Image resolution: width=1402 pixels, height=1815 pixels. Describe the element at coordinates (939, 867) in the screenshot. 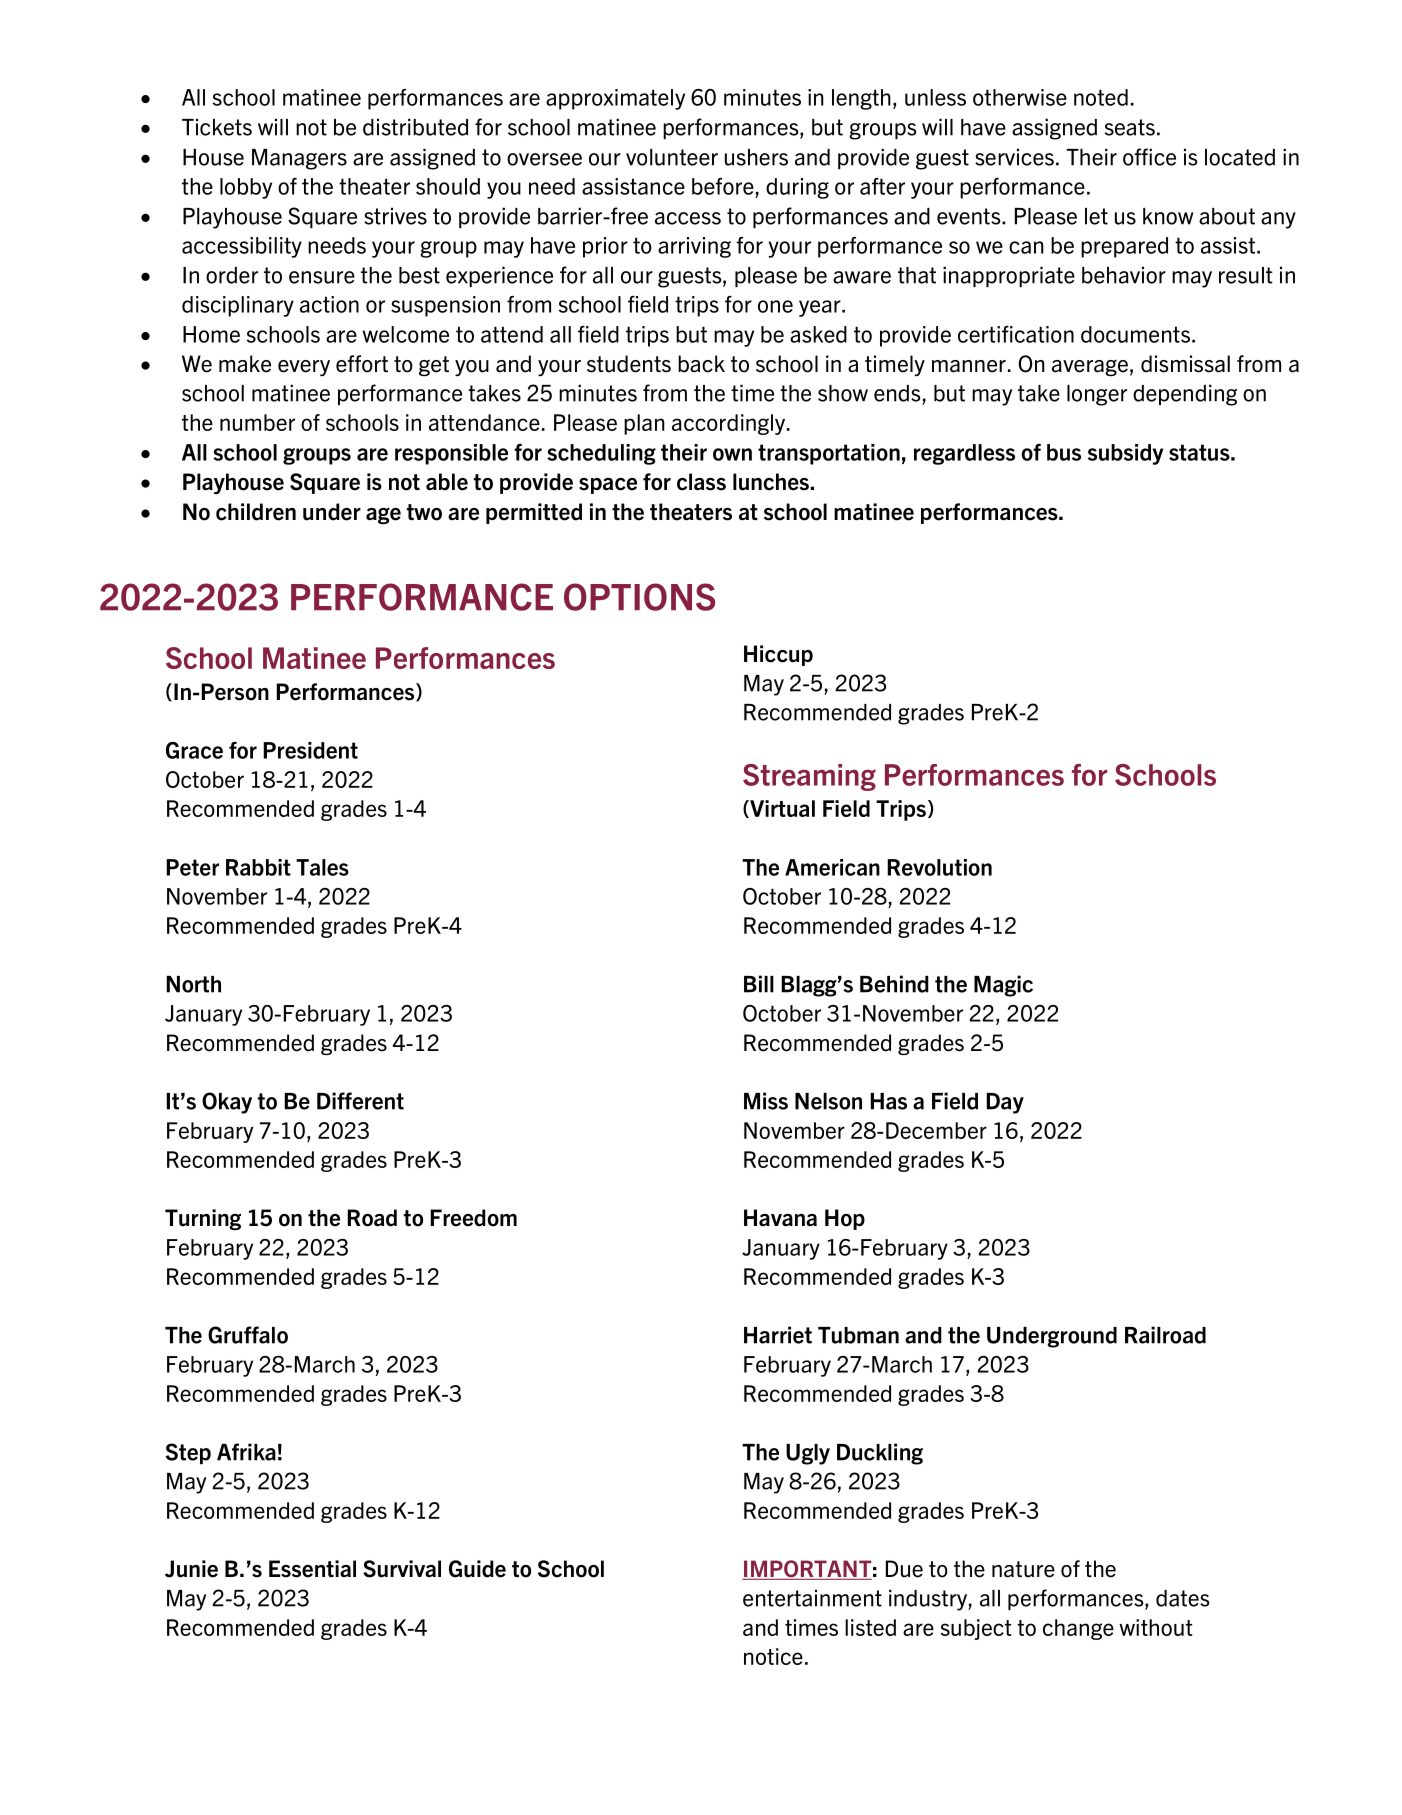

I see `Revolution` at that location.
